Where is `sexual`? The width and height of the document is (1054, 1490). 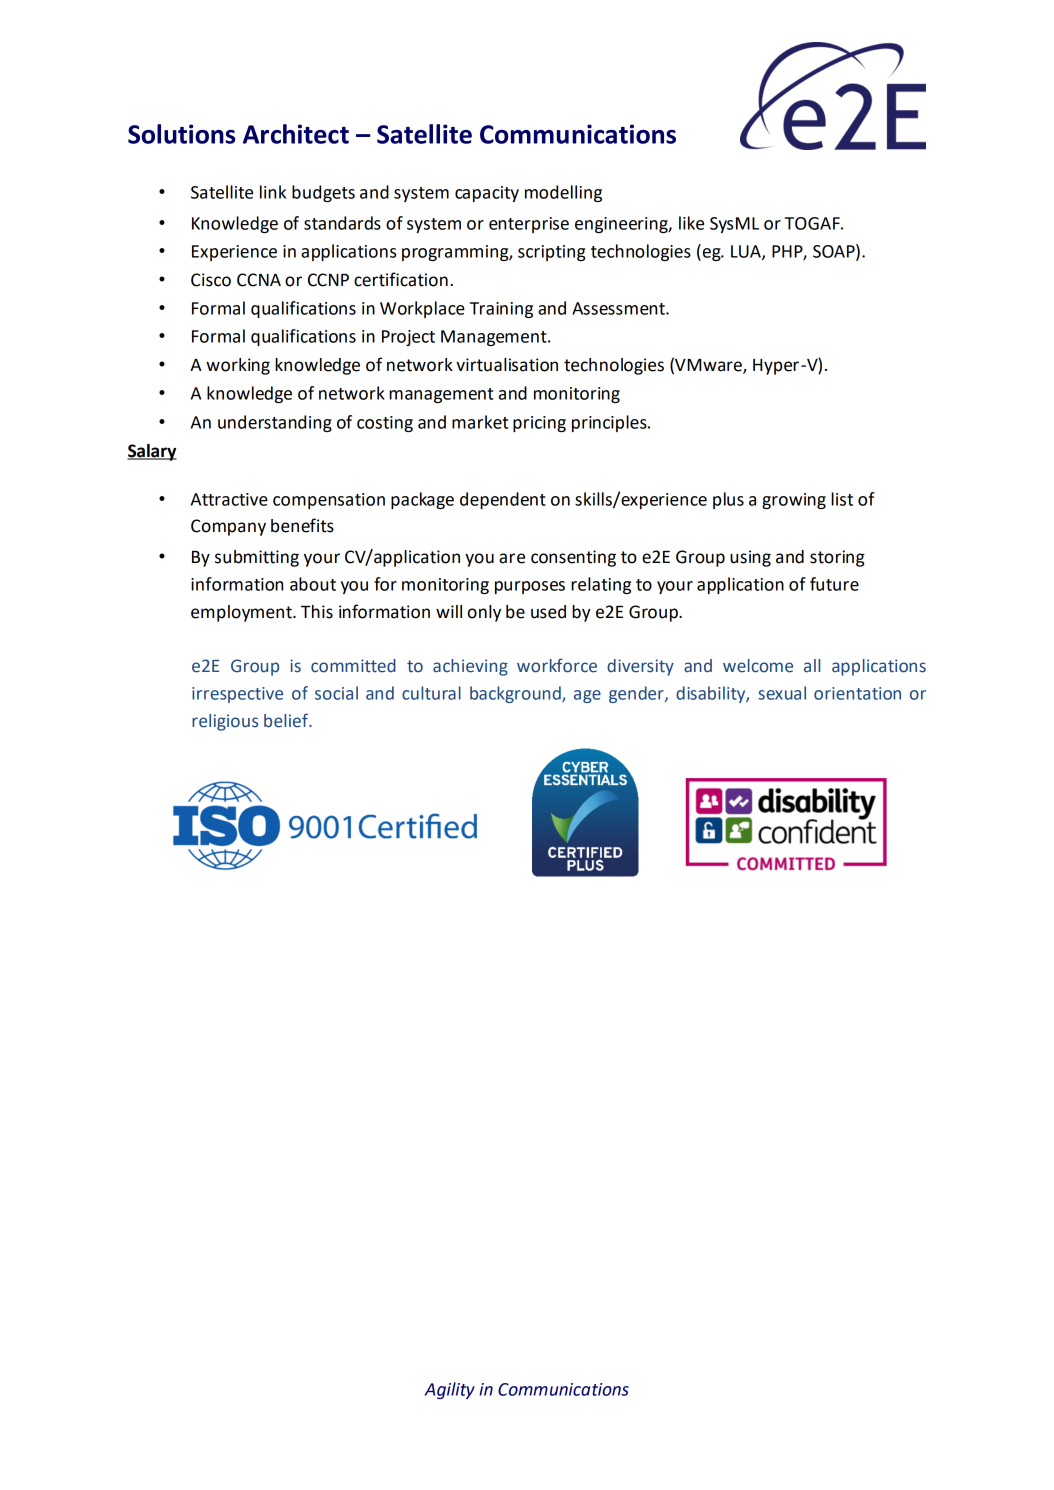 sexual is located at coordinates (782, 693).
